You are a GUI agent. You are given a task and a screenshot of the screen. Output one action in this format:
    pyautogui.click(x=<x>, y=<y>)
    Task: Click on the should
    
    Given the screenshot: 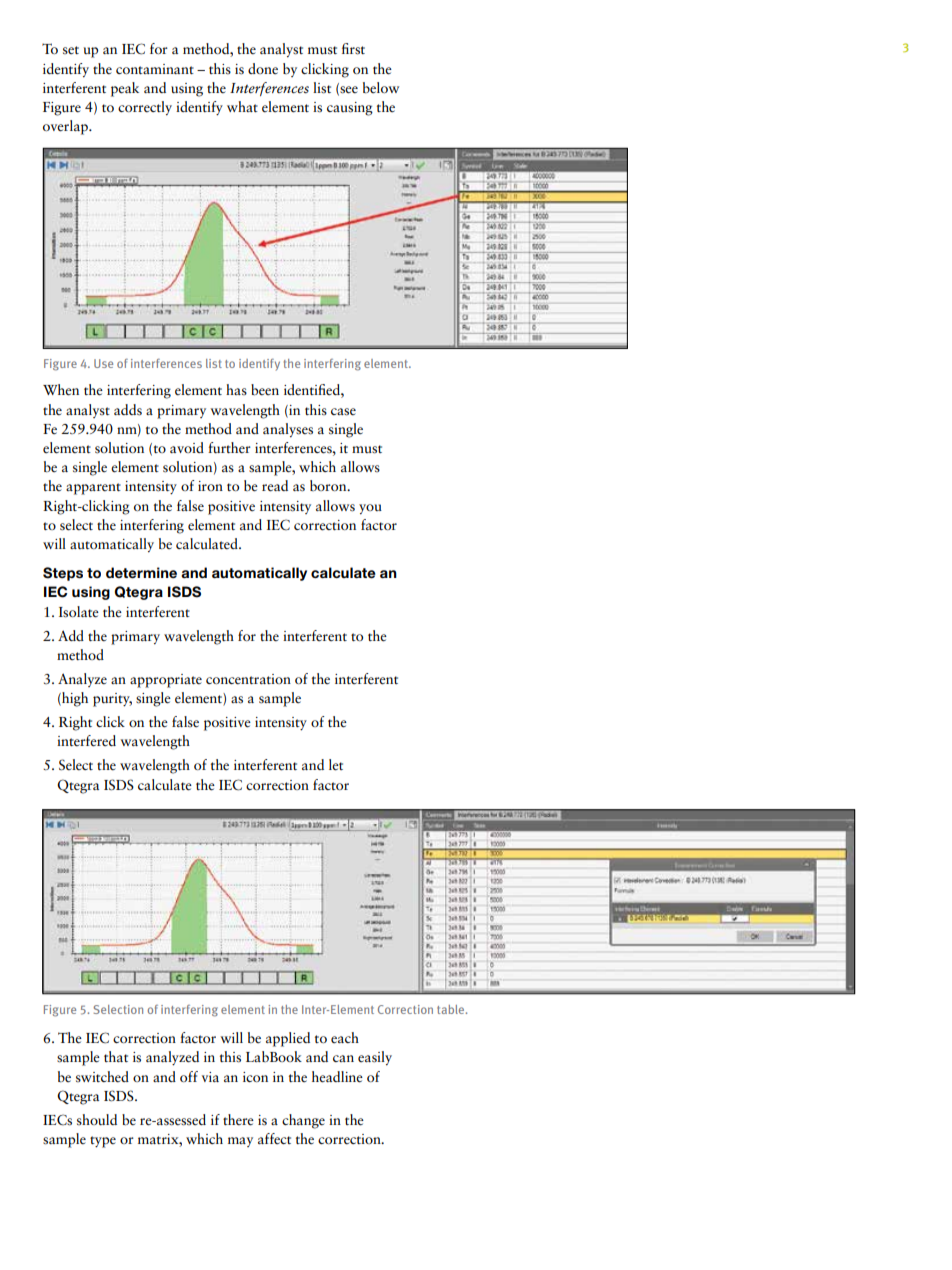 What is the action you would take?
    pyautogui.click(x=97, y=1119)
